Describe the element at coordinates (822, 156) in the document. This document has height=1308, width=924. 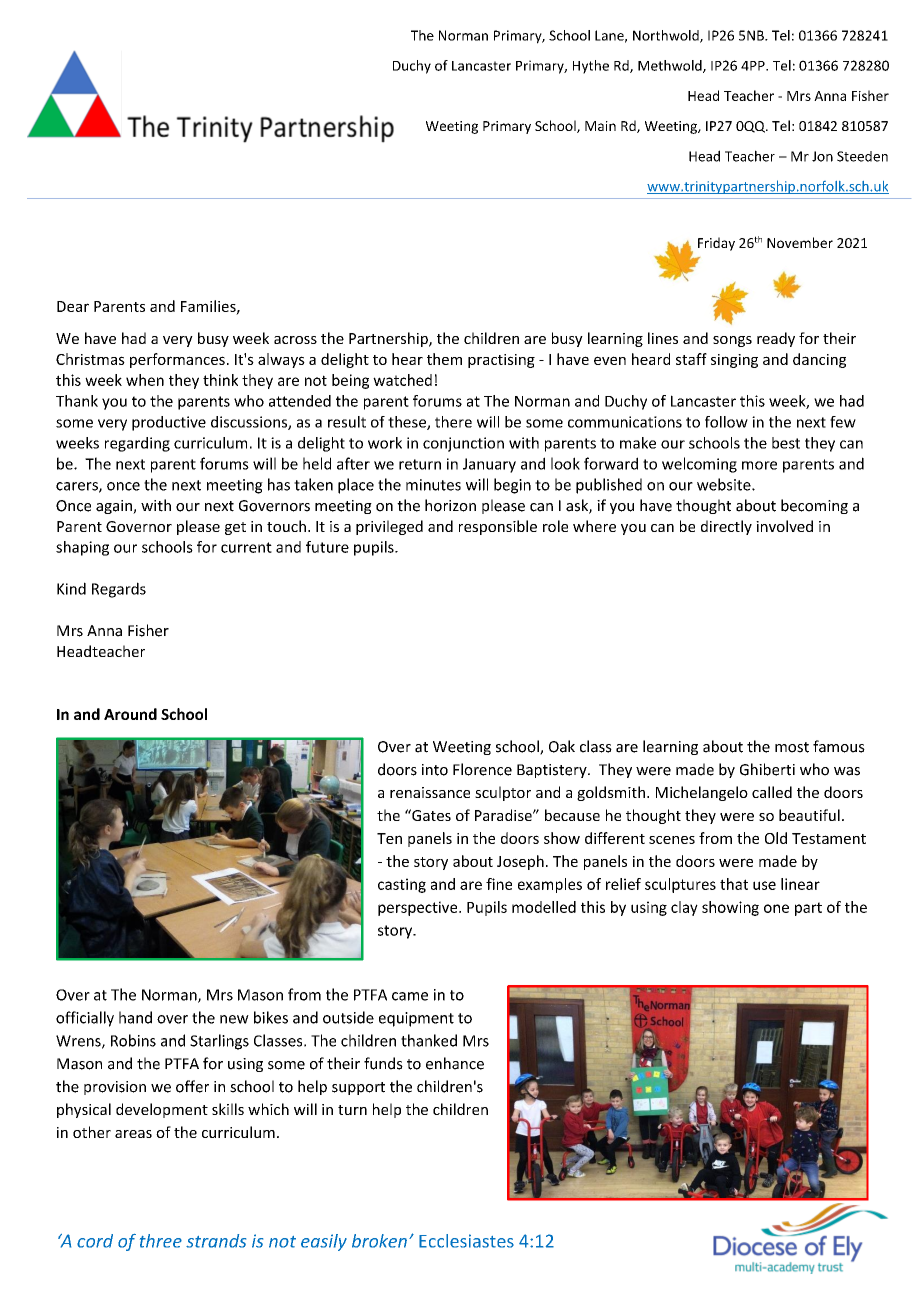
I see `Jon` at that location.
